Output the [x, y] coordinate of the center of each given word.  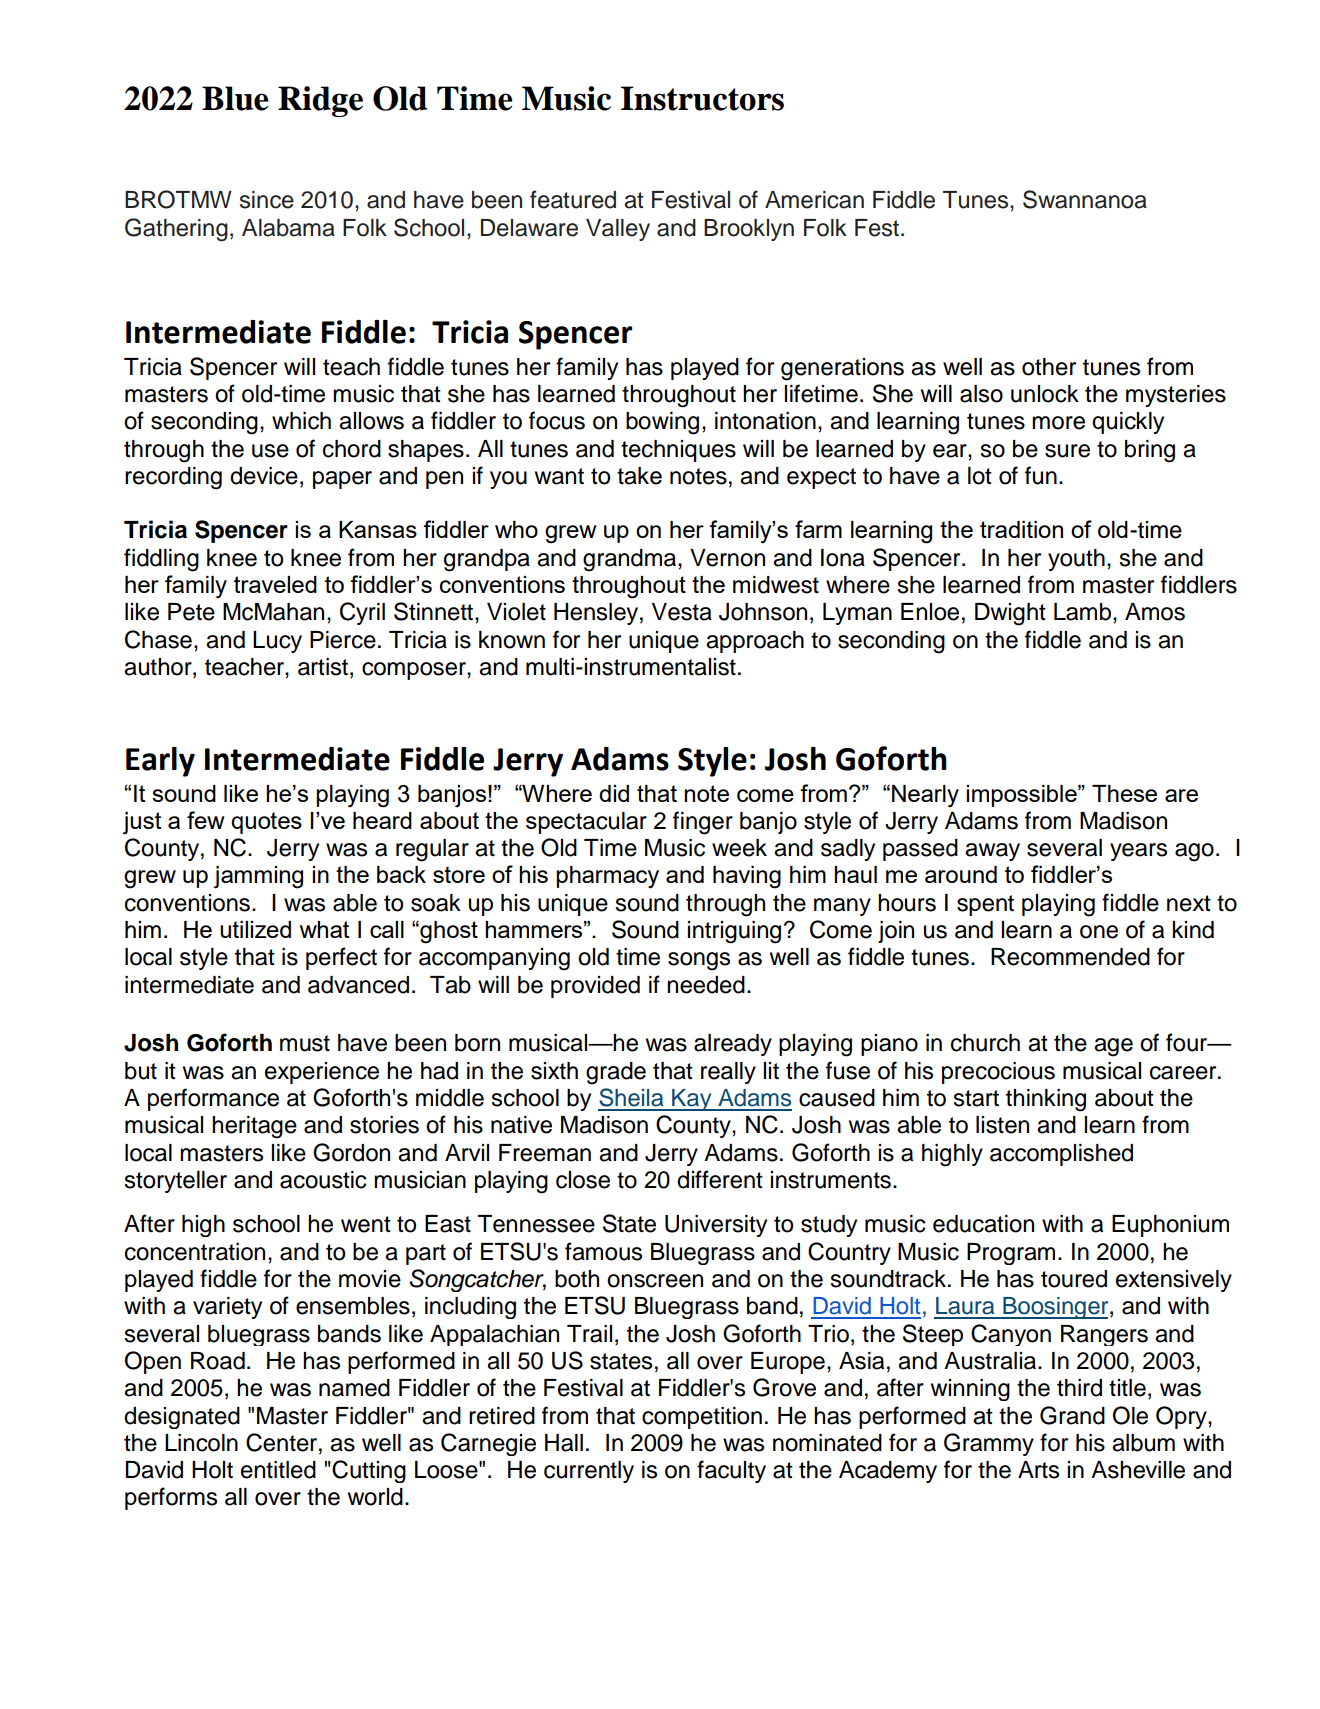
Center [281, 1442]
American [814, 200]
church [985, 1043]
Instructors [702, 98]
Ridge [320, 101]
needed [706, 985]
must [305, 1043]
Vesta [682, 612]
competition [702, 1418]
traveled [275, 584]
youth [1076, 560]
